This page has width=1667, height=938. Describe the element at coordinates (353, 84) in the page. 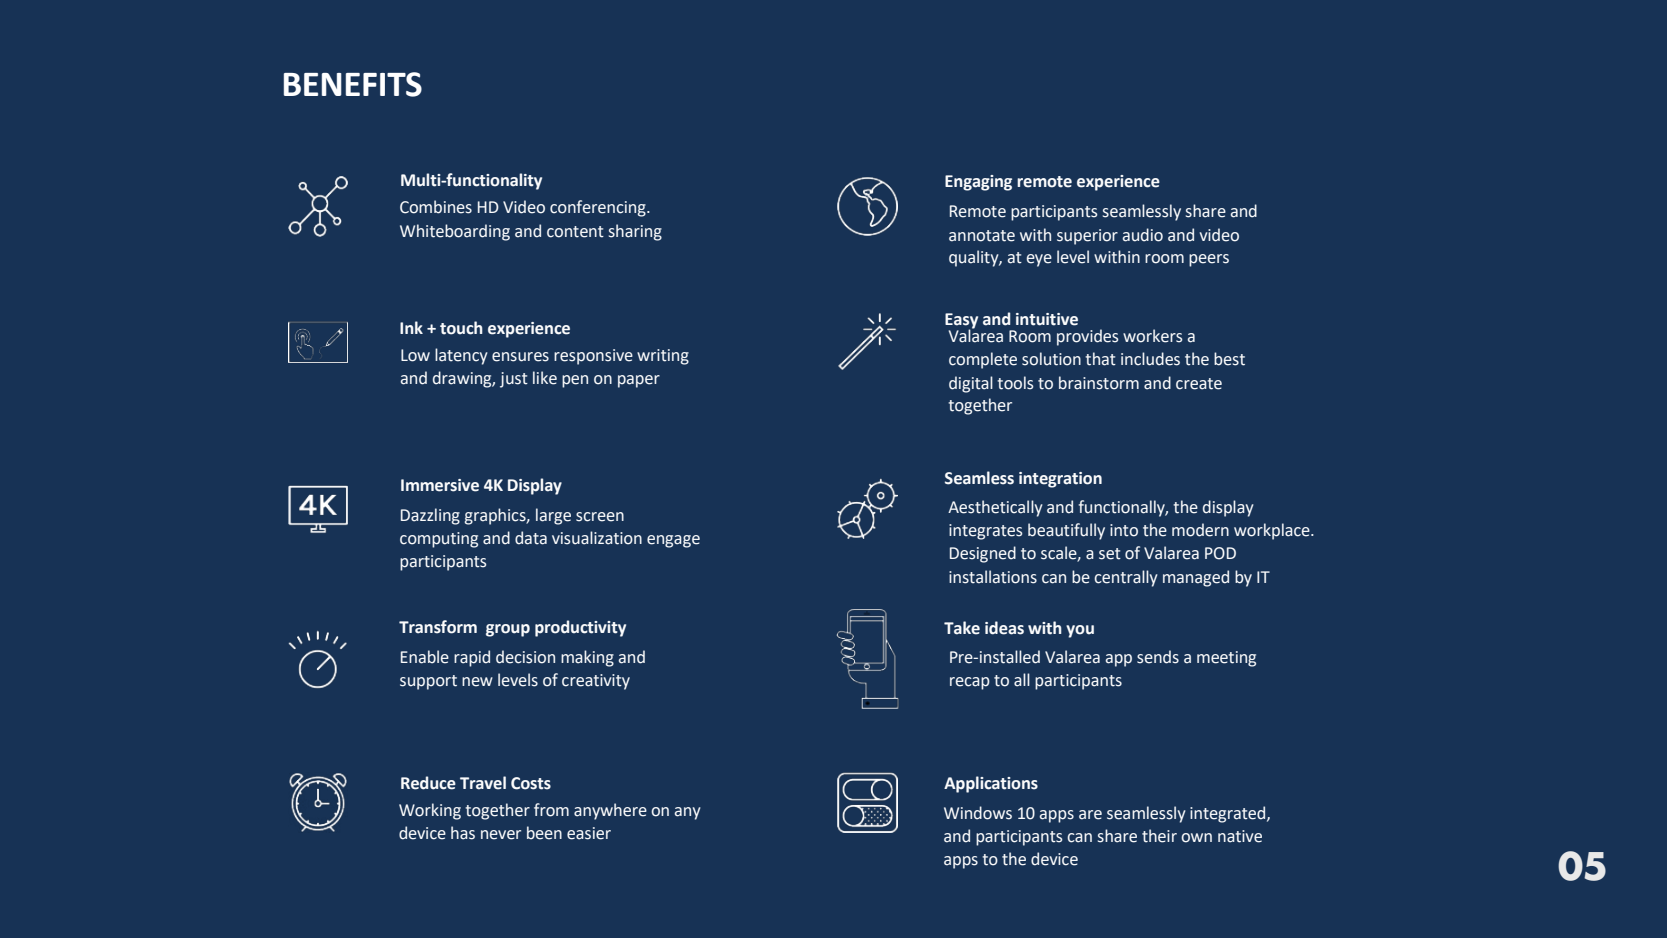

I see `BENEFITS` at that location.
